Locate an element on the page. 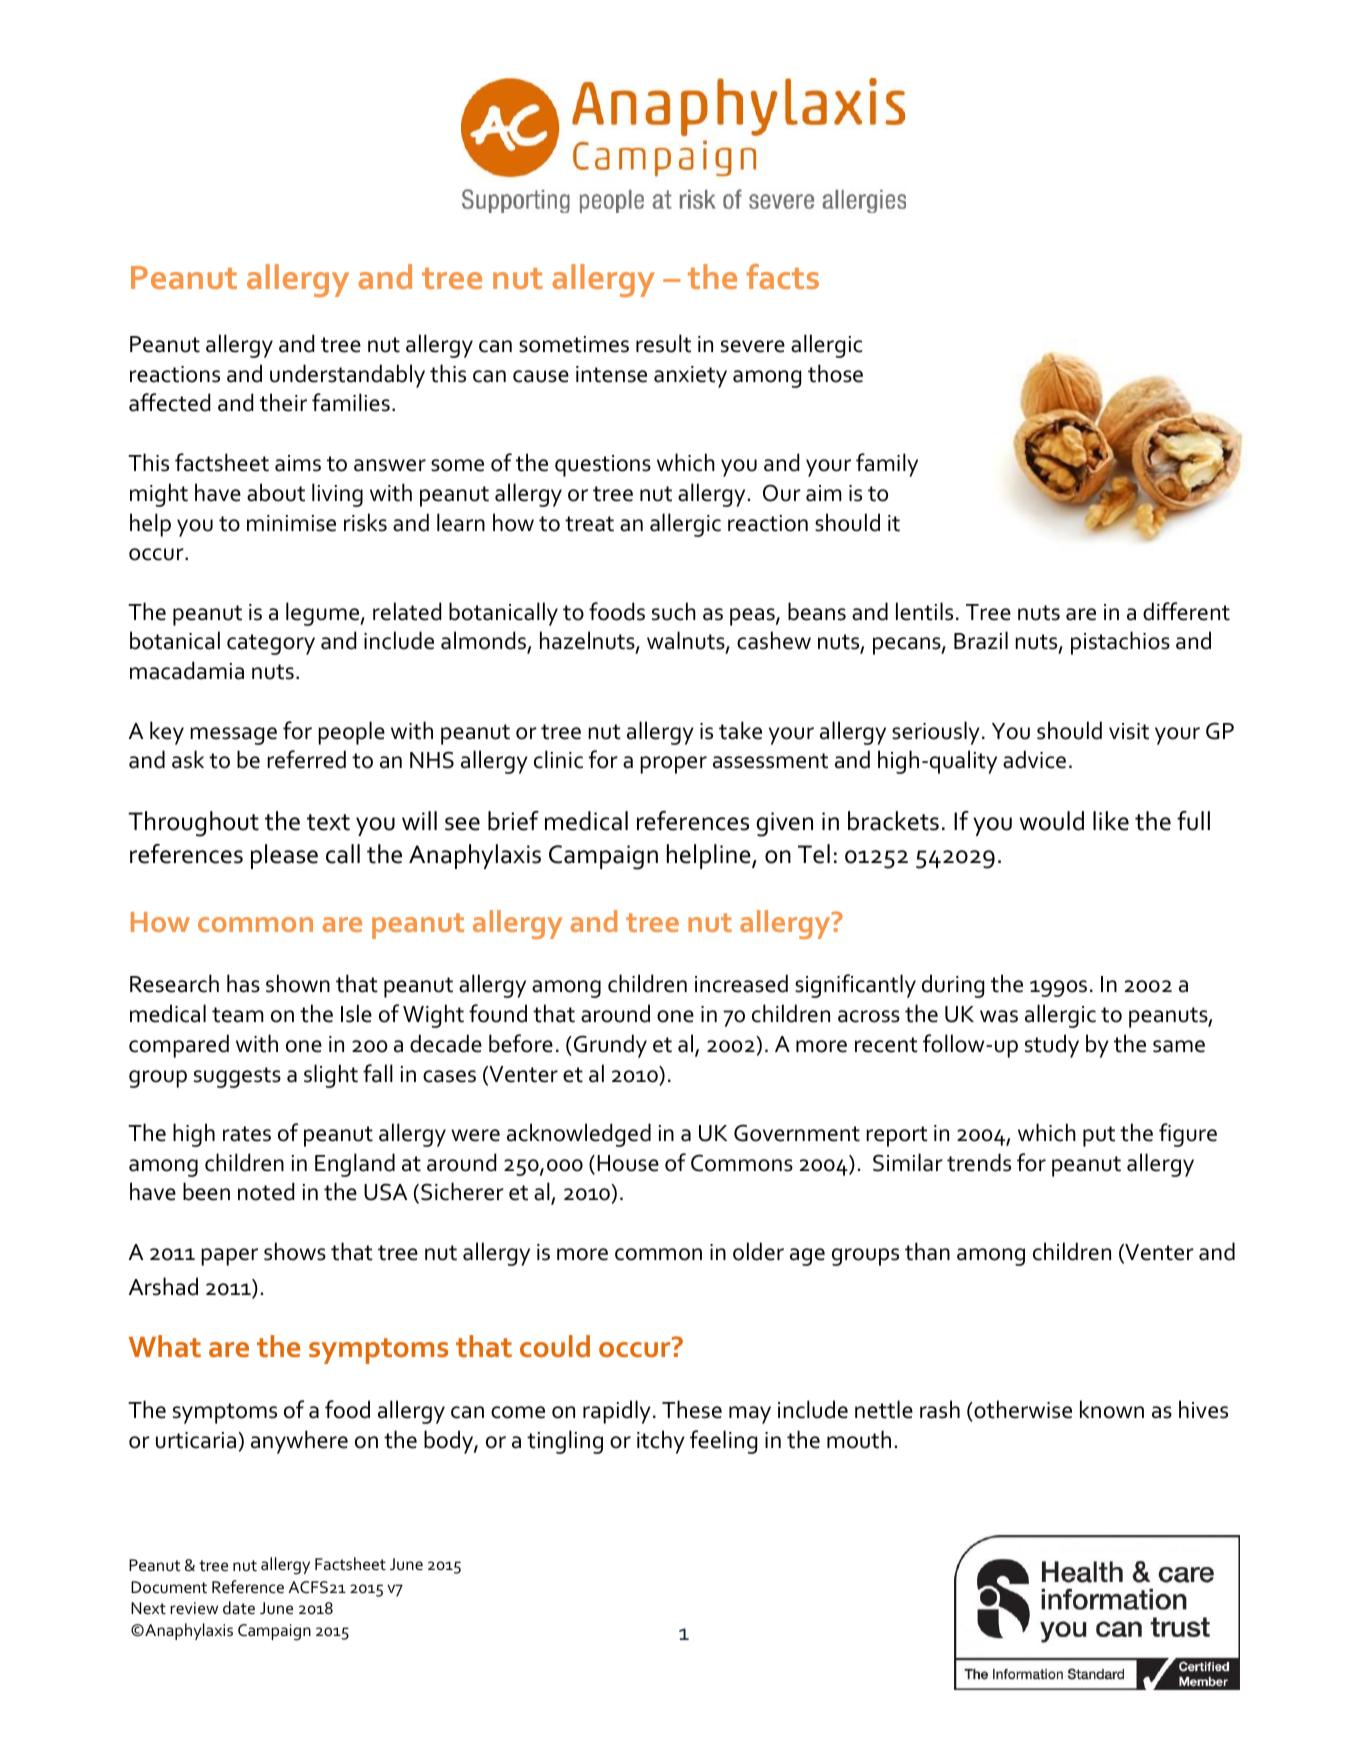  known is located at coordinates (1112, 1409).
